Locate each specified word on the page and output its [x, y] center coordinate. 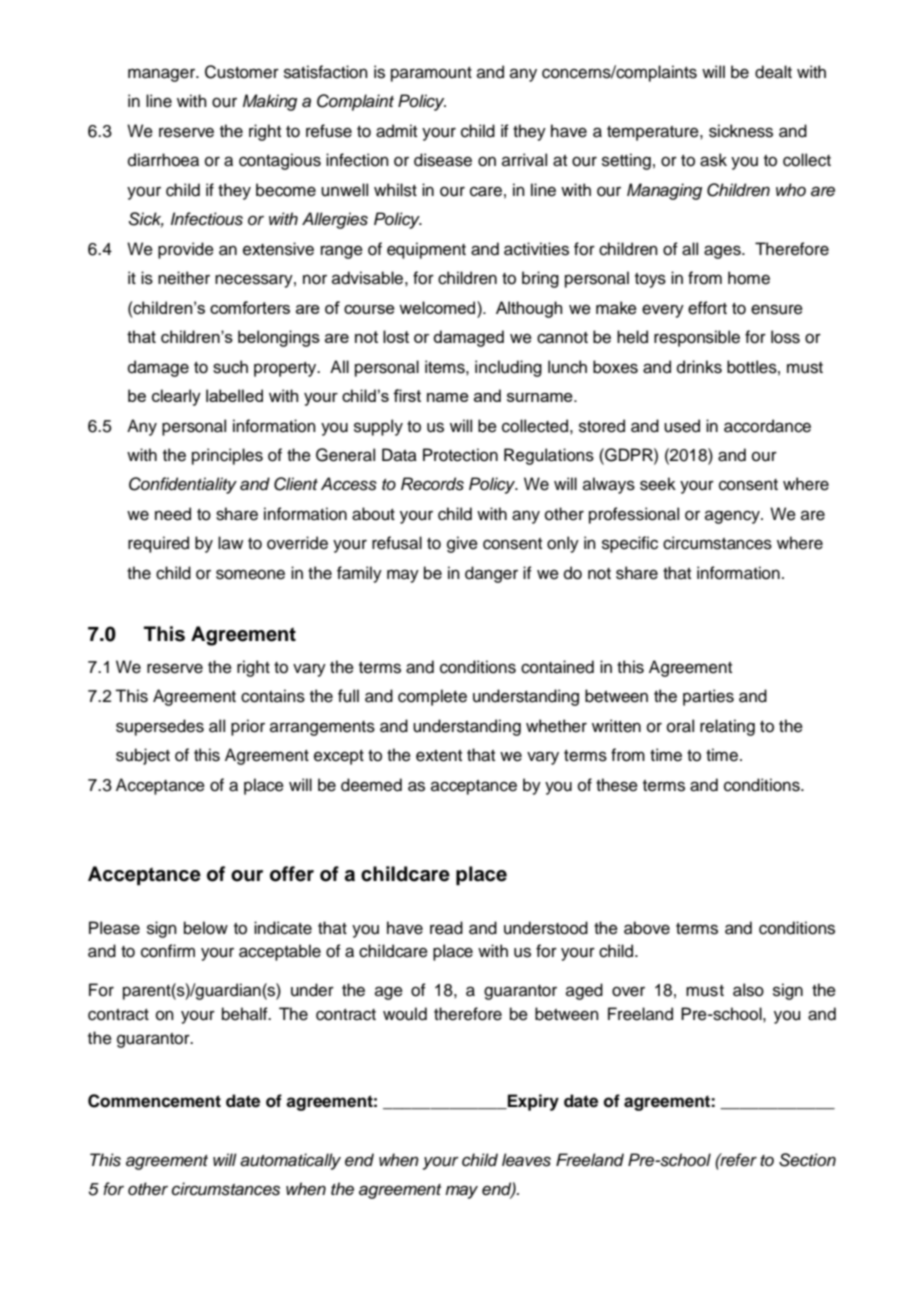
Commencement [154, 1101]
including [508, 368]
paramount [431, 74]
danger [491, 574]
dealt [773, 72]
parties [708, 697]
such [230, 367]
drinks [699, 367]
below [206, 928]
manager [163, 75]
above [647, 928]
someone [250, 574]
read [446, 928]
